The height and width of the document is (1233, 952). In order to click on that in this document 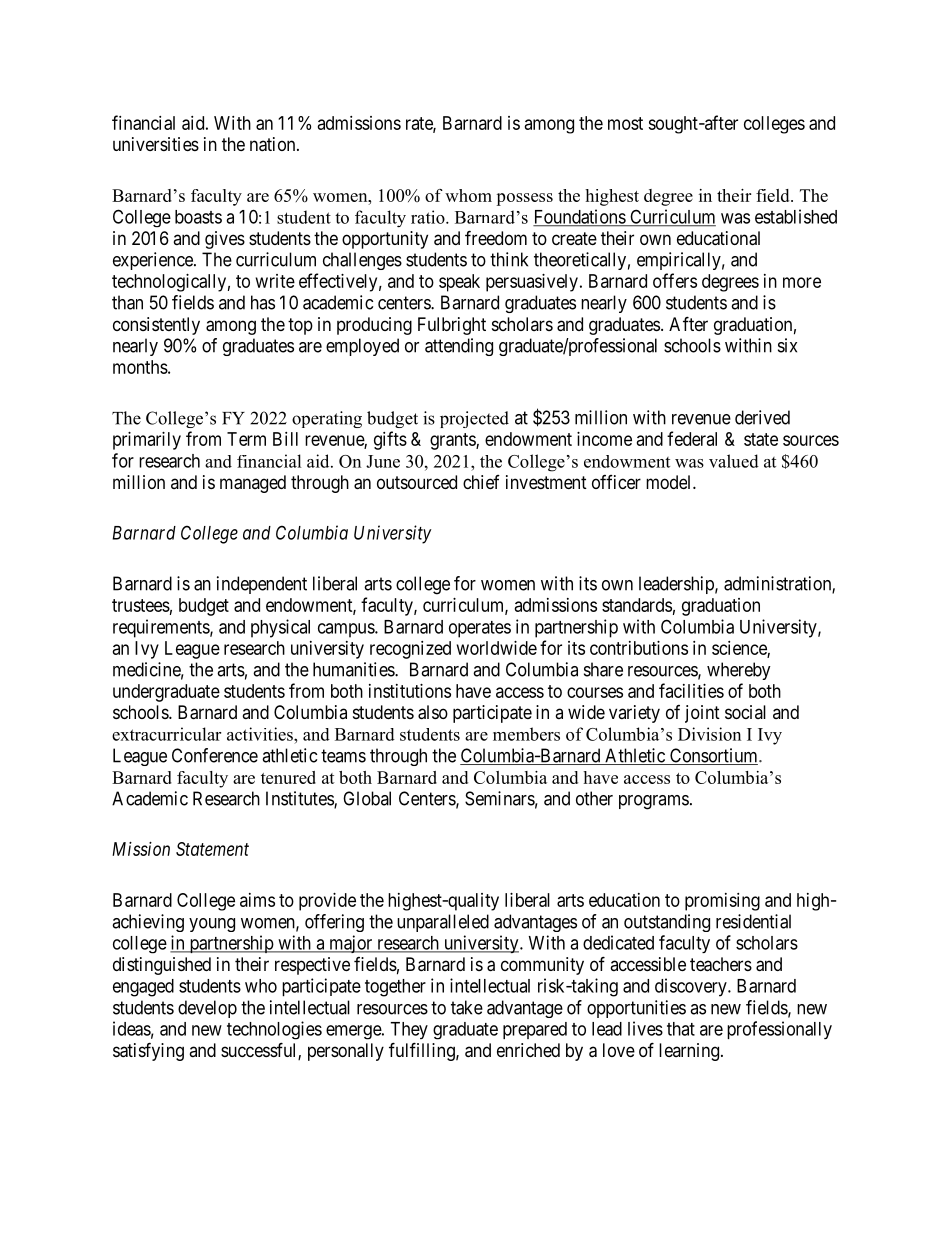, I will do `click(681, 1029)`.
